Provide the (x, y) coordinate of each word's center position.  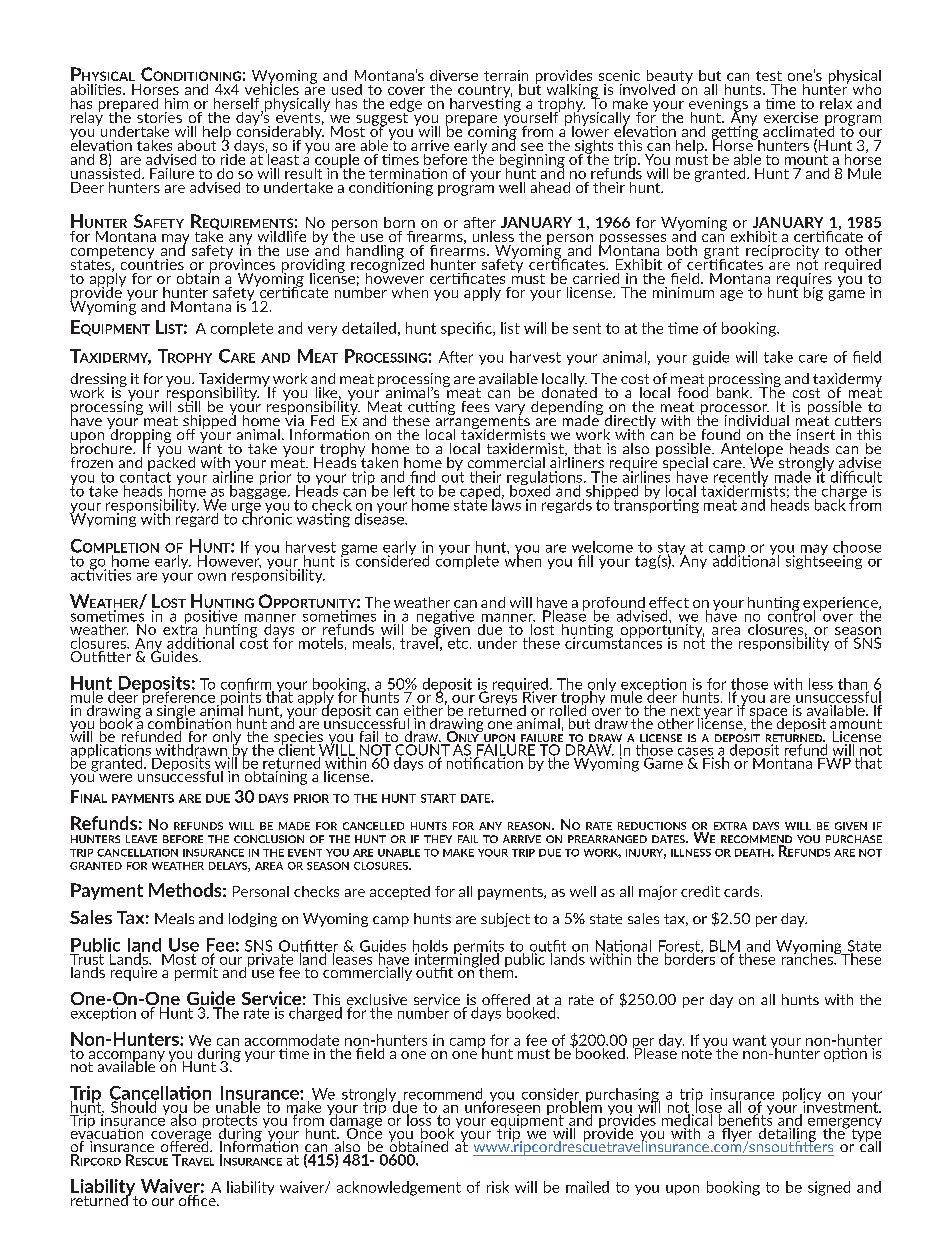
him (176, 103)
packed (170, 463)
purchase (854, 839)
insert (816, 434)
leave (141, 839)
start (438, 798)
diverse (454, 75)
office (197, 1199)
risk (498, 1187)
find (422, 477)
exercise (791, 117)
